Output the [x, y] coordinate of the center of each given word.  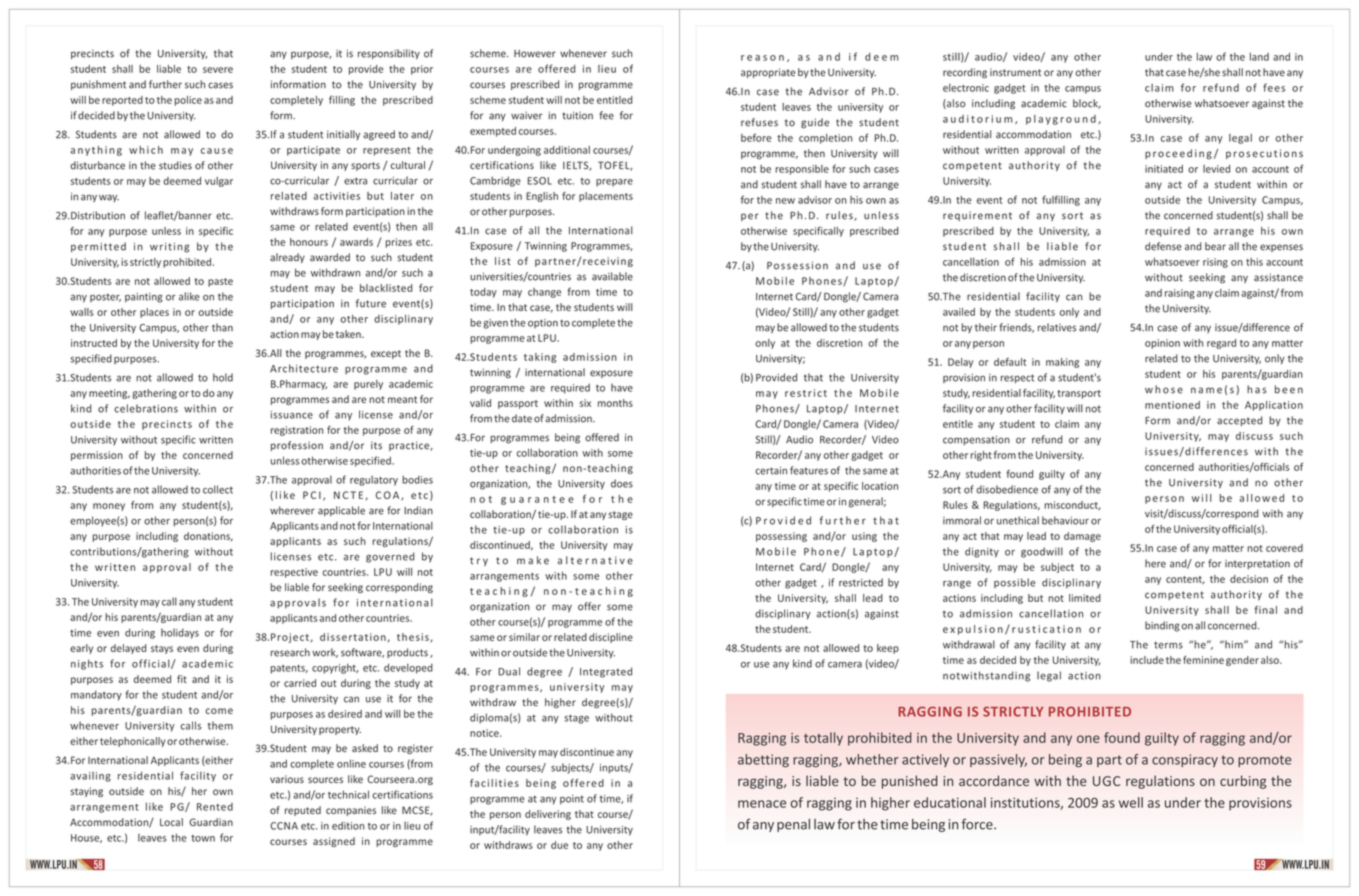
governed [390, 557]
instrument [1015, 72]
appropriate [768, 73]
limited [1085, 598]
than [222, 327]
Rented [215, 807]
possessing [781, 537]
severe [218, 70]
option [543, 323]
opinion [1162, 344]
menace [762, 804]
